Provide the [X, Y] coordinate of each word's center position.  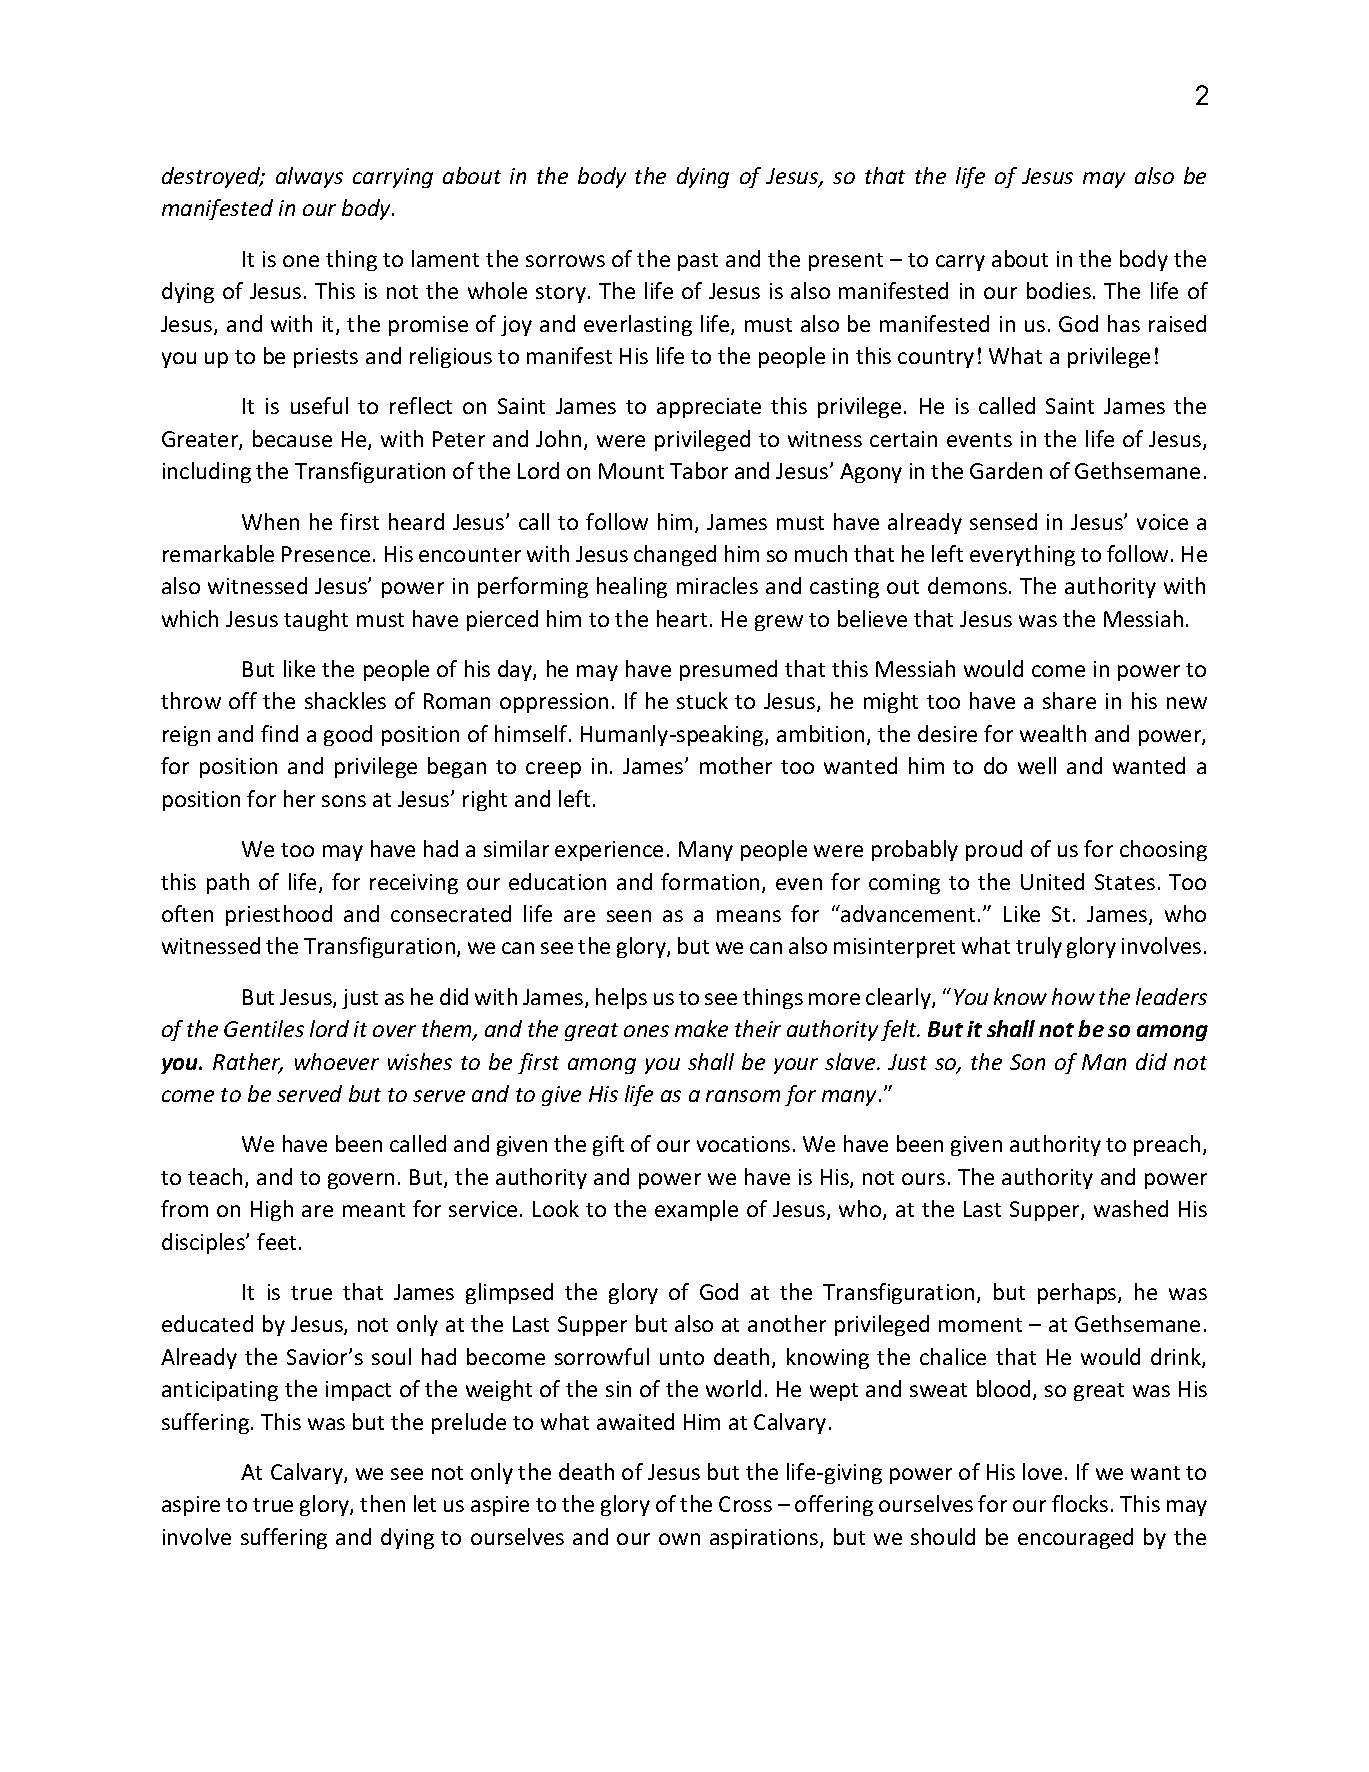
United [1052, 881]
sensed [1003, 521]
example [696, 1210]
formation [712, 883]
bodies [1059, 290]
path [228, 883]
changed [675, 555]
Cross [745, 1504]
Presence [326, 554]
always [309, 177]
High [272, 1210]
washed [1131, 1208]
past [698, 262]
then [382, 1503]
